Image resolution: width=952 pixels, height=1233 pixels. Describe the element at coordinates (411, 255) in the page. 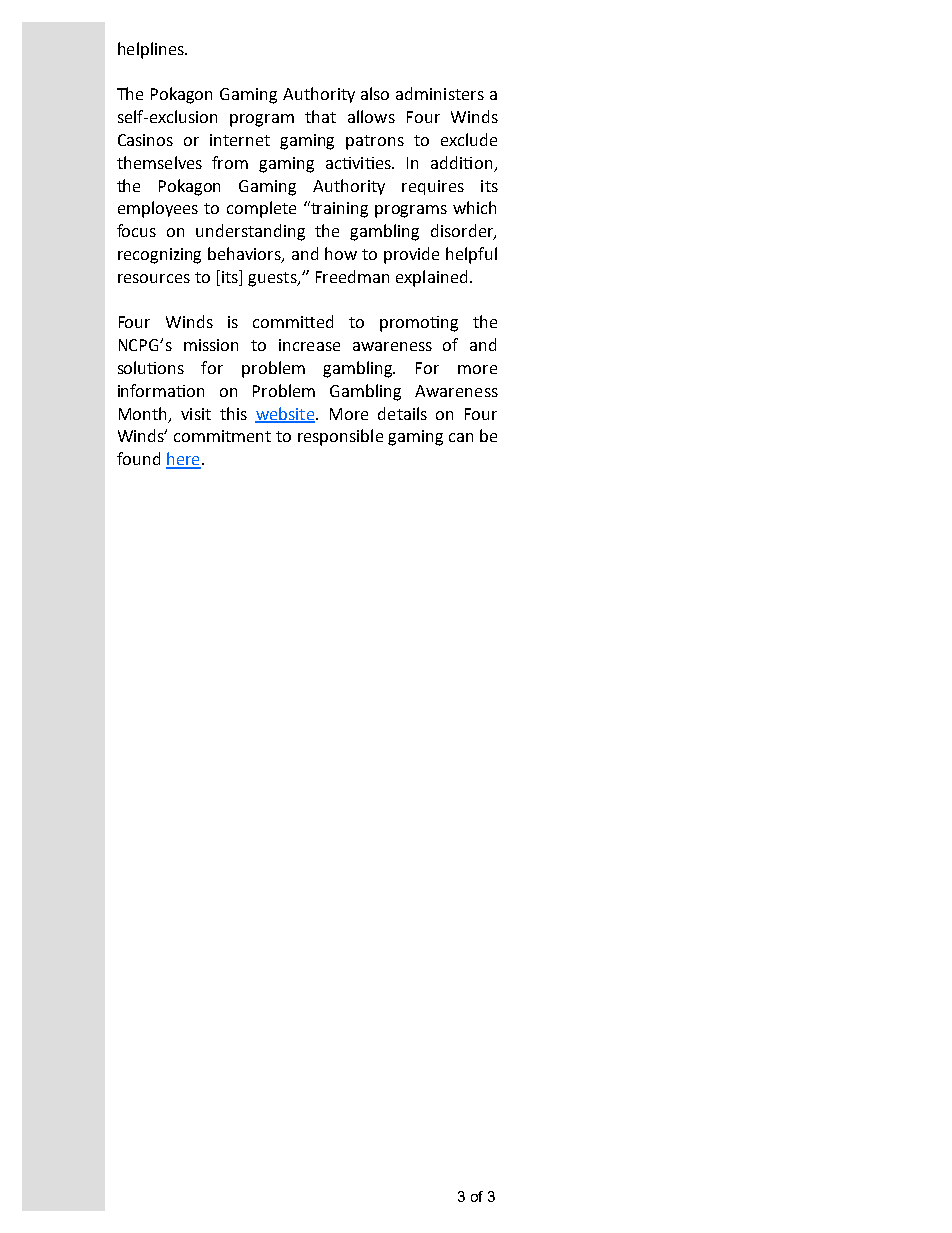

I see `provide` at that location.
